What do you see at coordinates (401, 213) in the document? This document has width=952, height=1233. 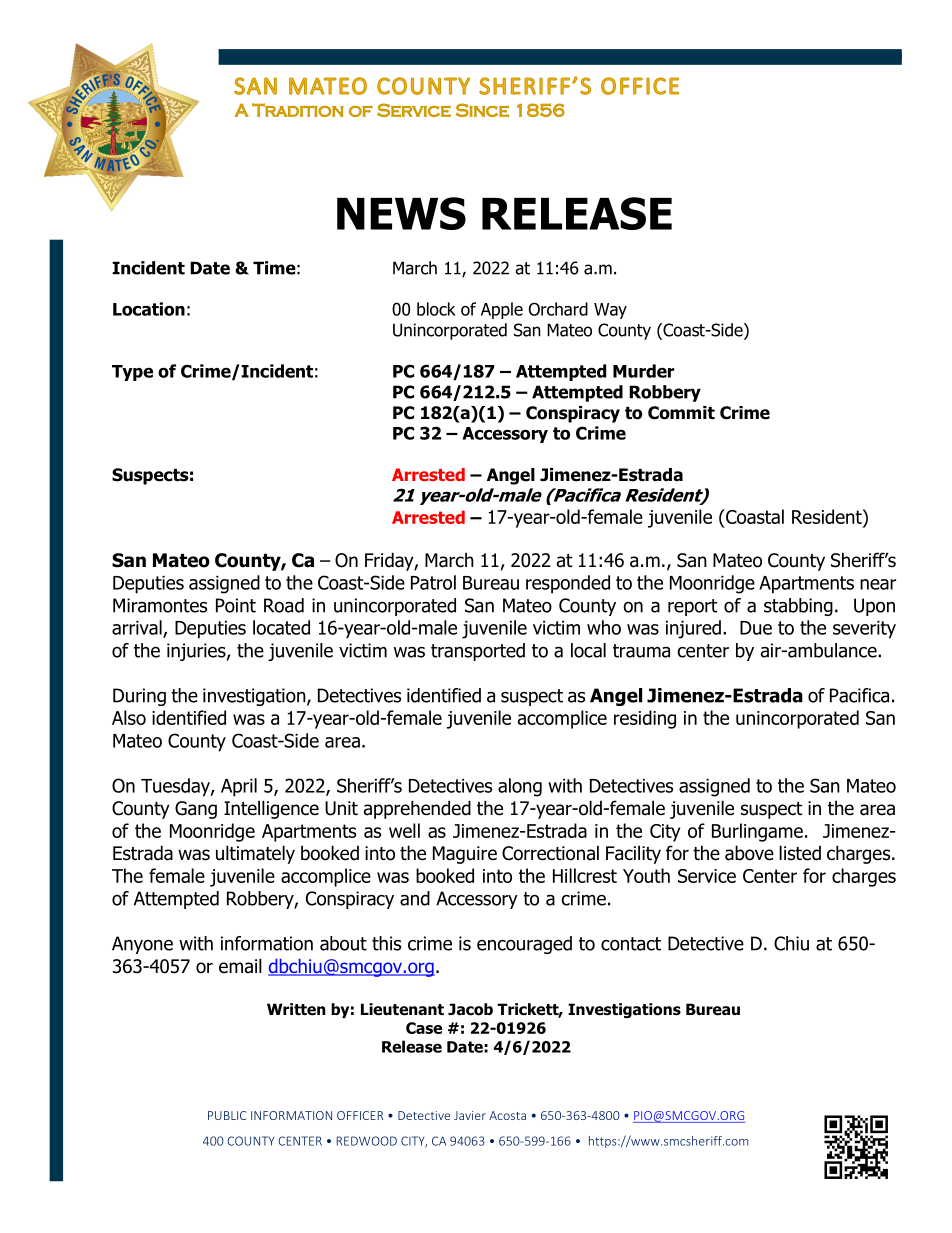 I see `NEWS` at bounding box center [401, 213].
